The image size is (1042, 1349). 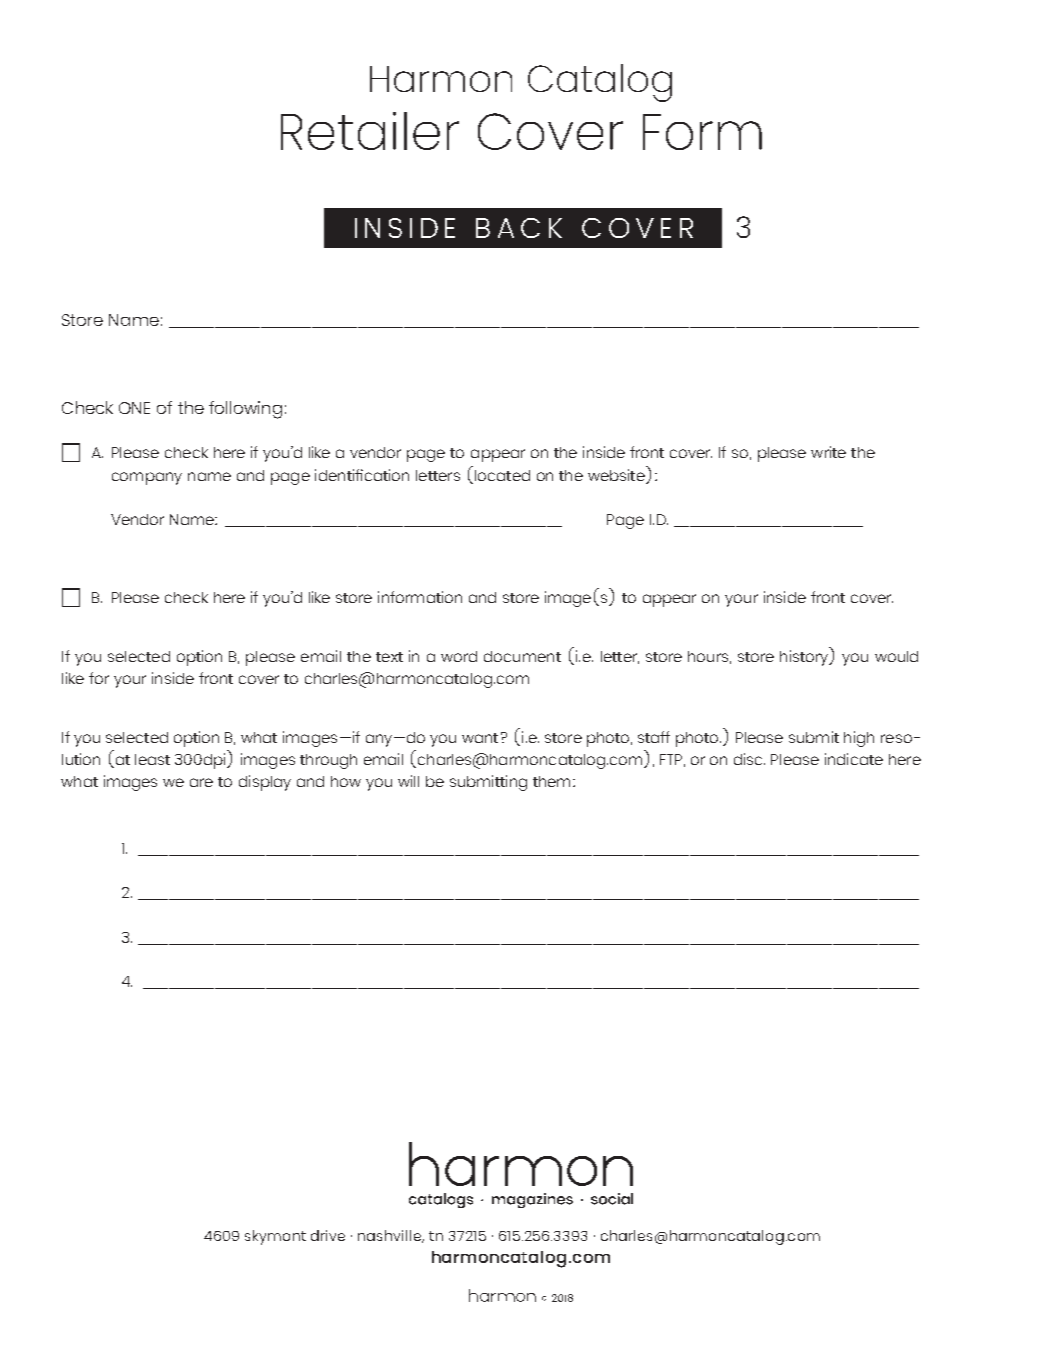 What do you see at coordinates (805, 658) in the screenshot?
I see `history` at bounding box center [805, 658].
